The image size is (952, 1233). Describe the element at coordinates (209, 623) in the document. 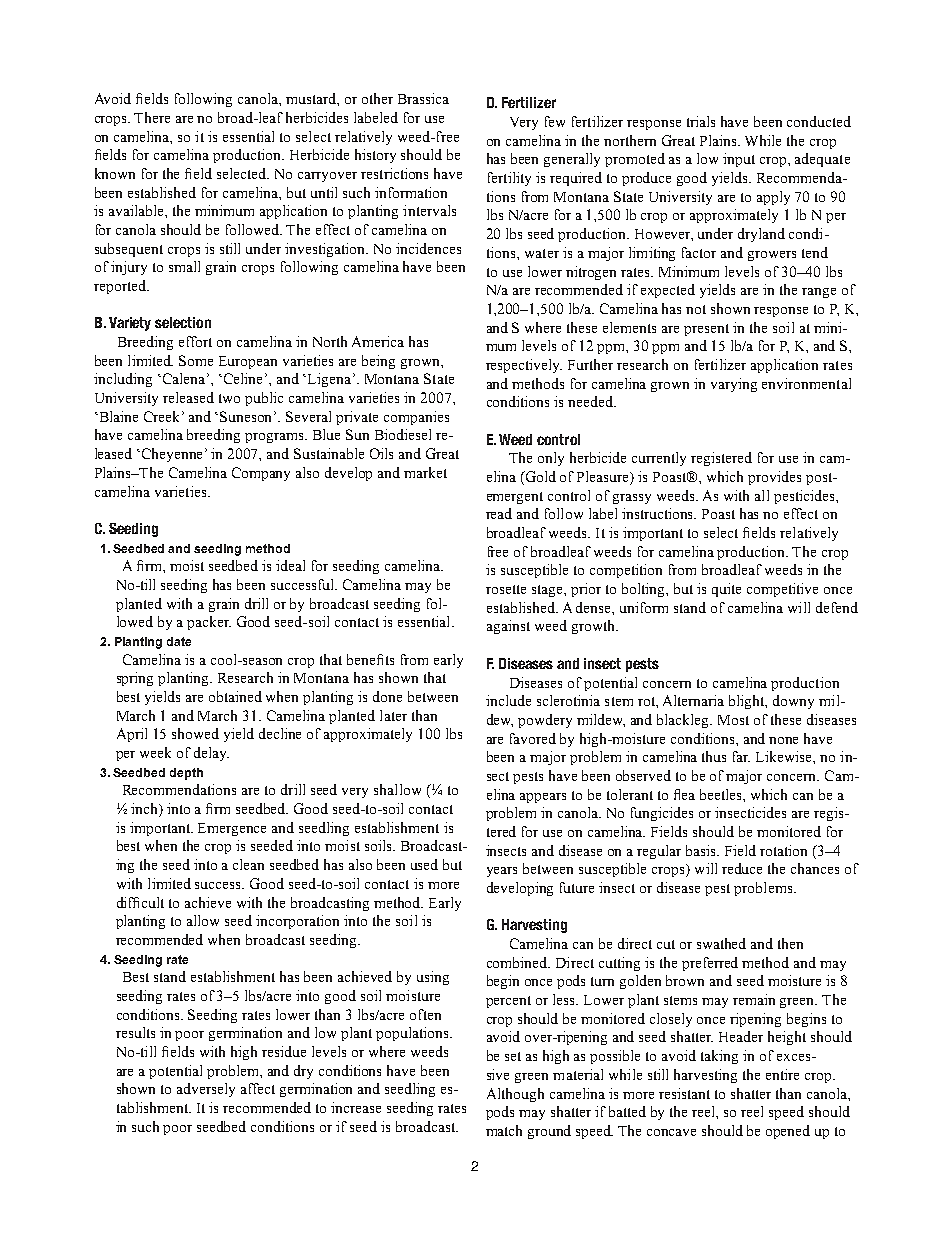

I see `packer` at that location.
